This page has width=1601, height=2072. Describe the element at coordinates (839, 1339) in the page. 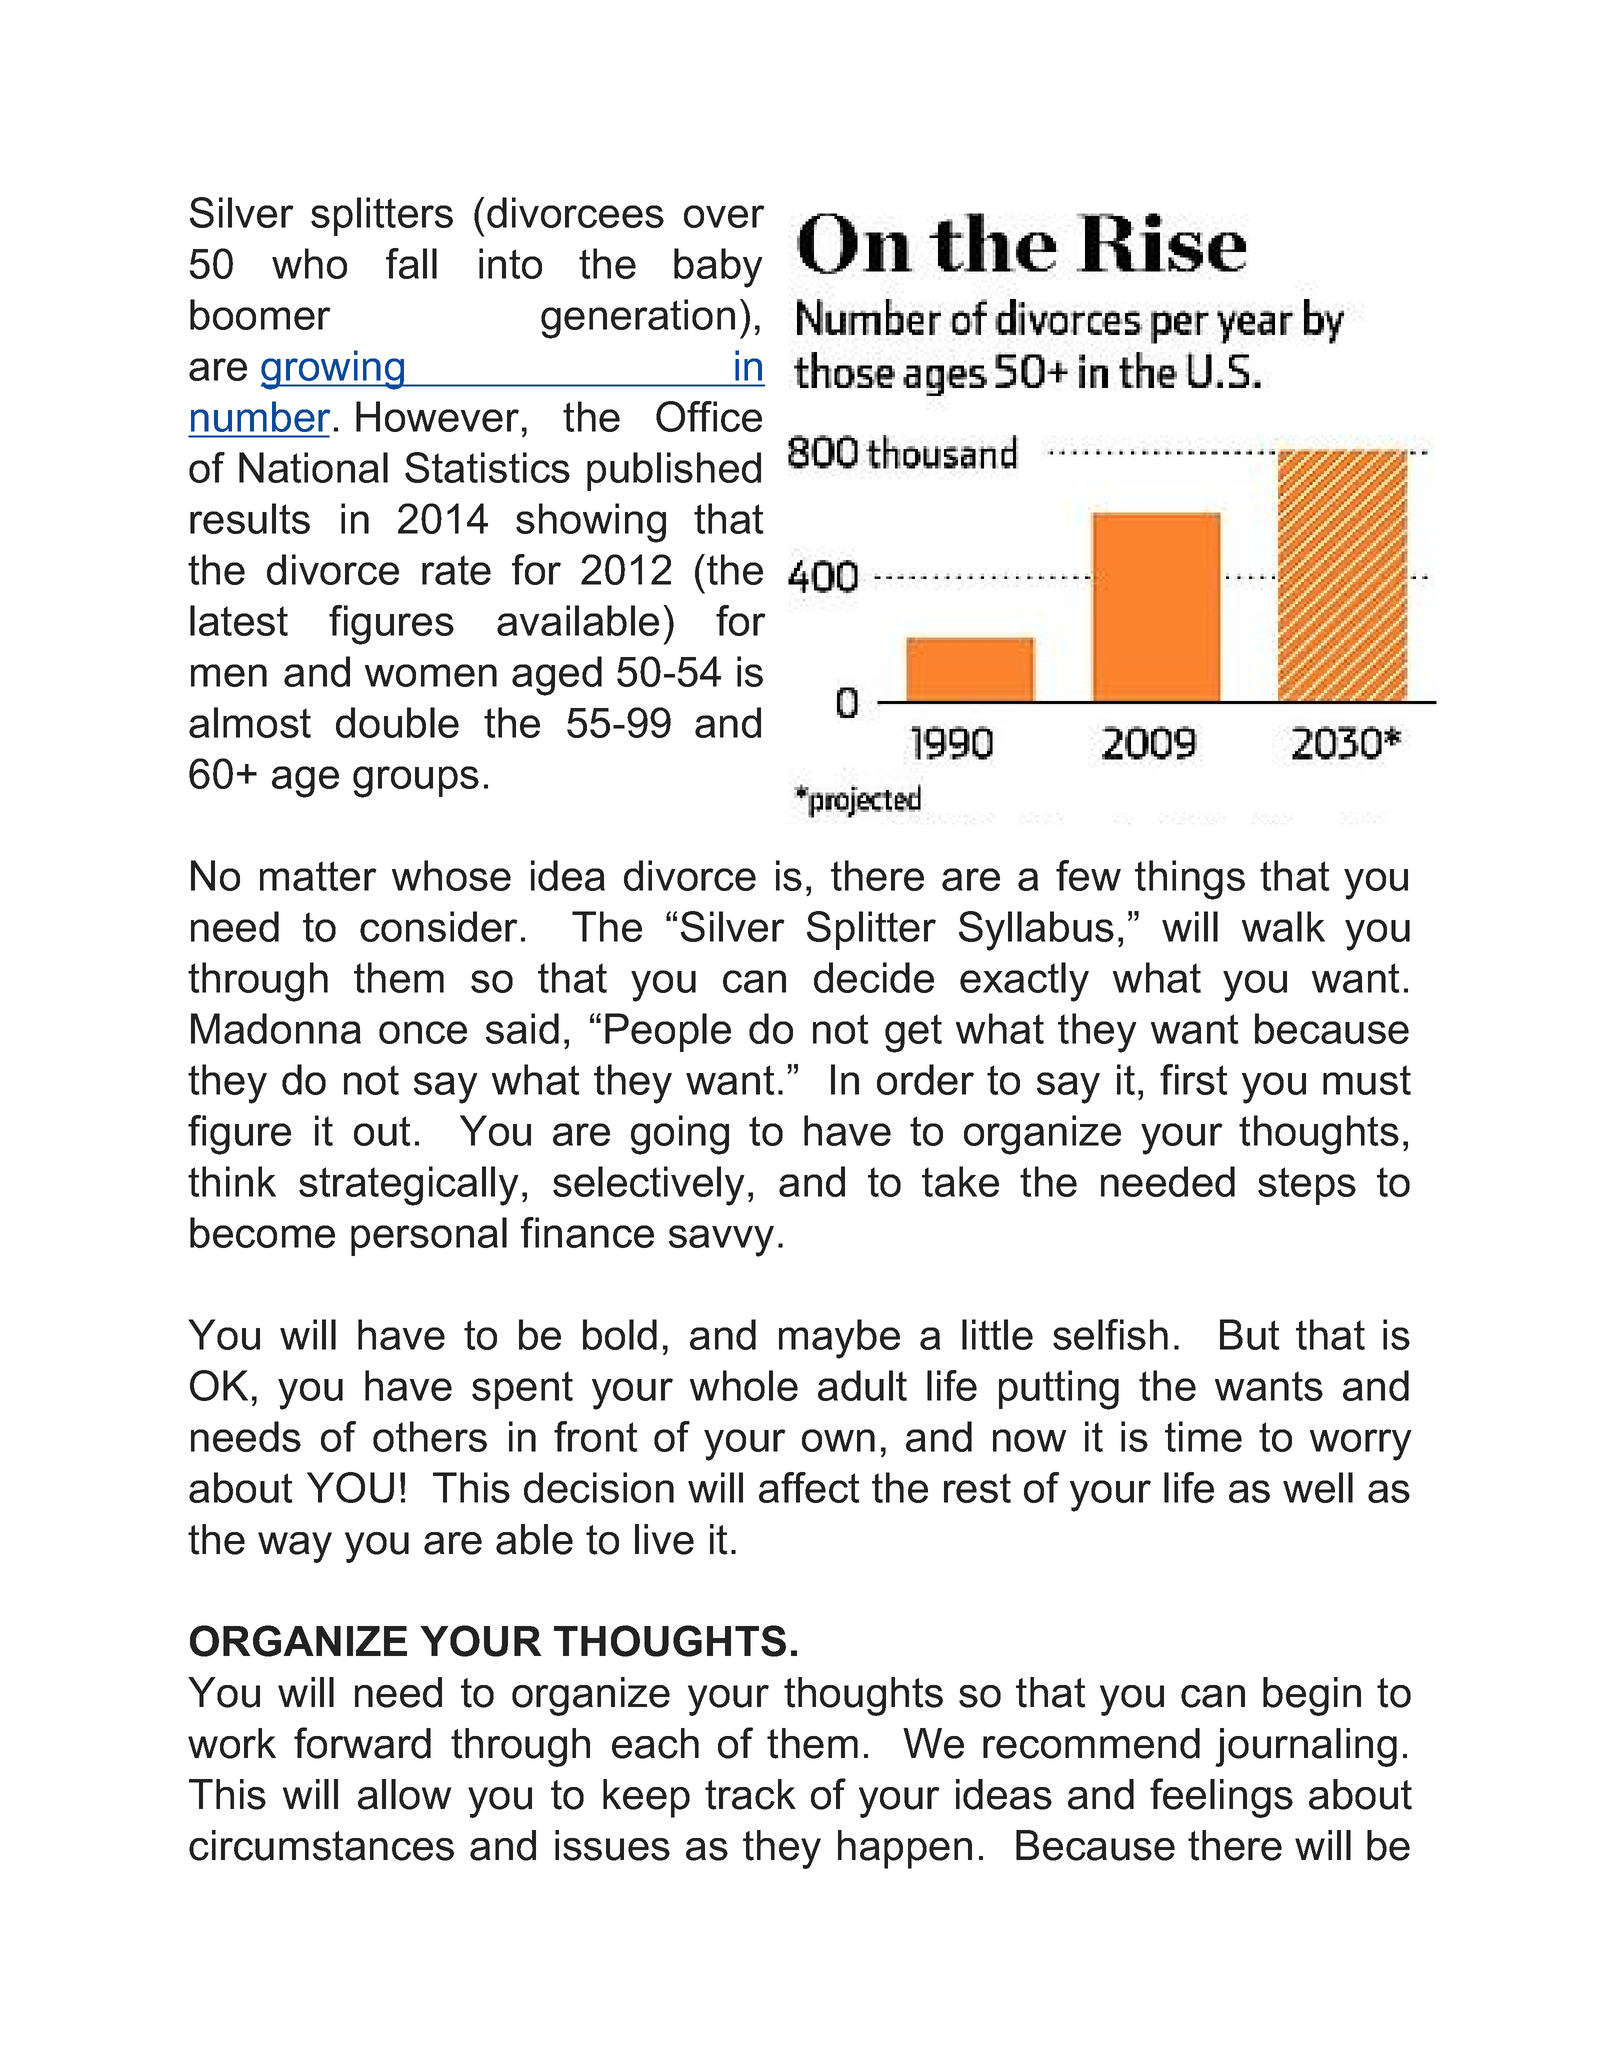

I see `maybe` at that location.
